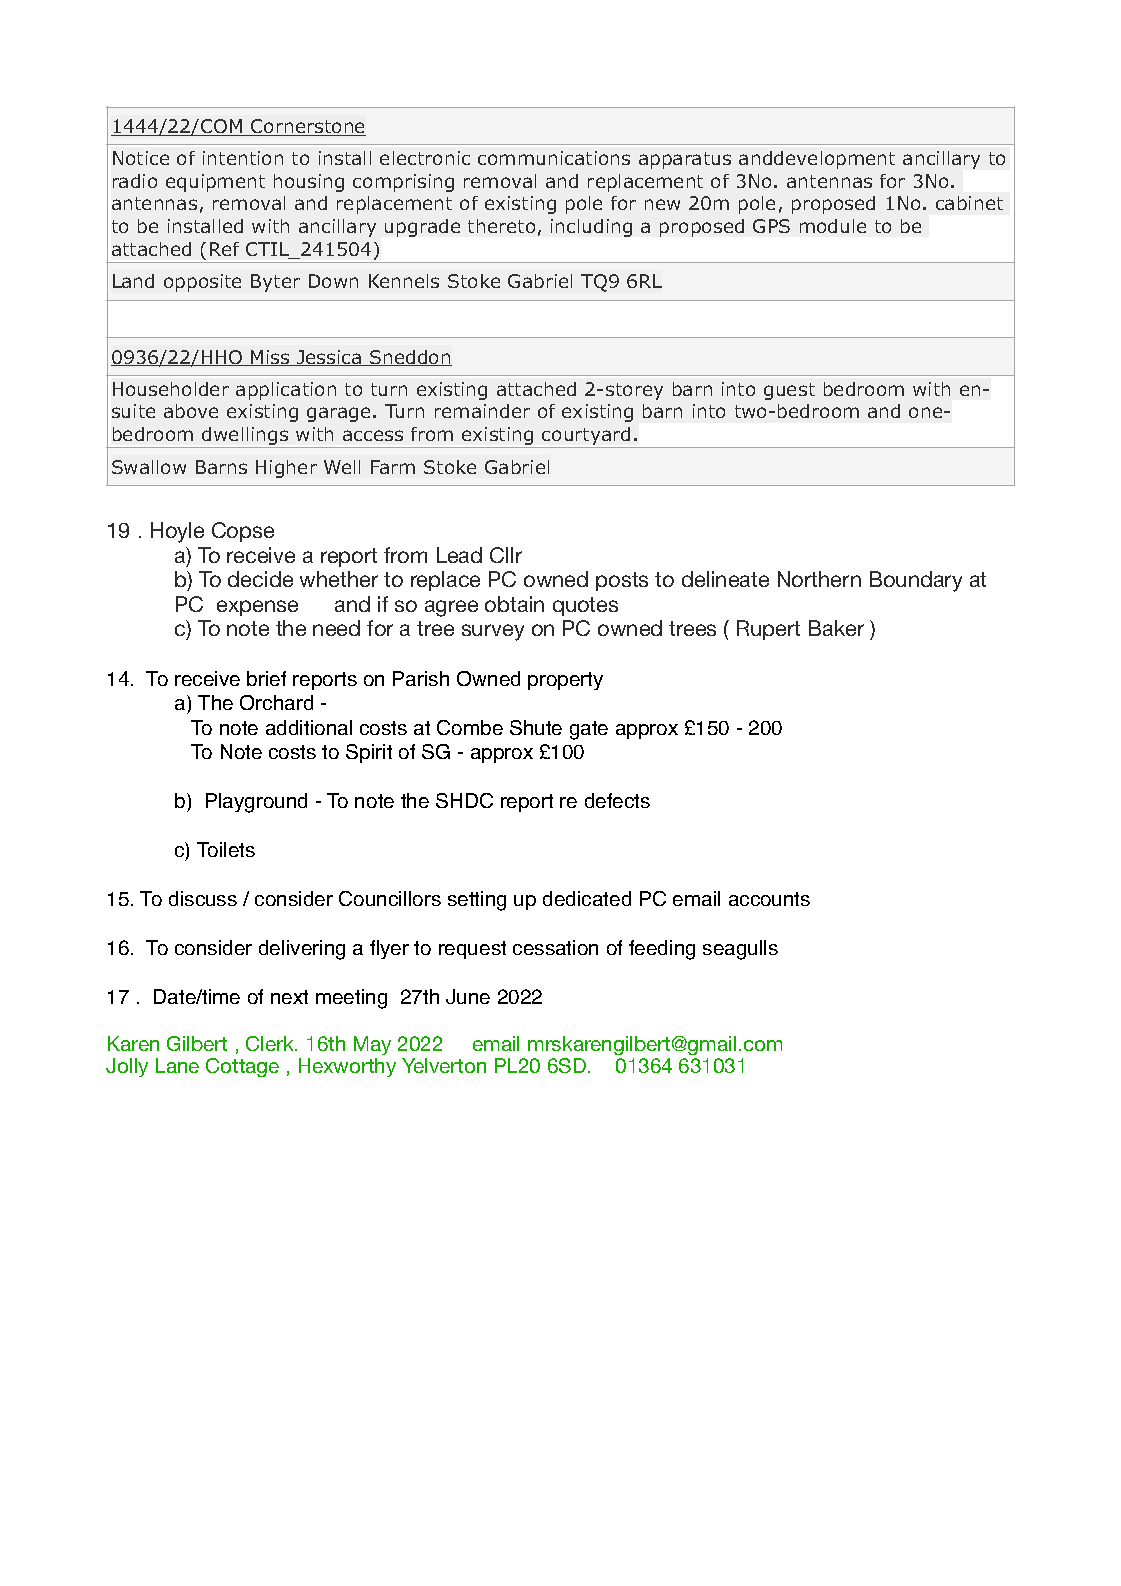  What do you see at coordinates (257, 608) in the screenshot?
I see `expense` at bounding box center [257, 608].
